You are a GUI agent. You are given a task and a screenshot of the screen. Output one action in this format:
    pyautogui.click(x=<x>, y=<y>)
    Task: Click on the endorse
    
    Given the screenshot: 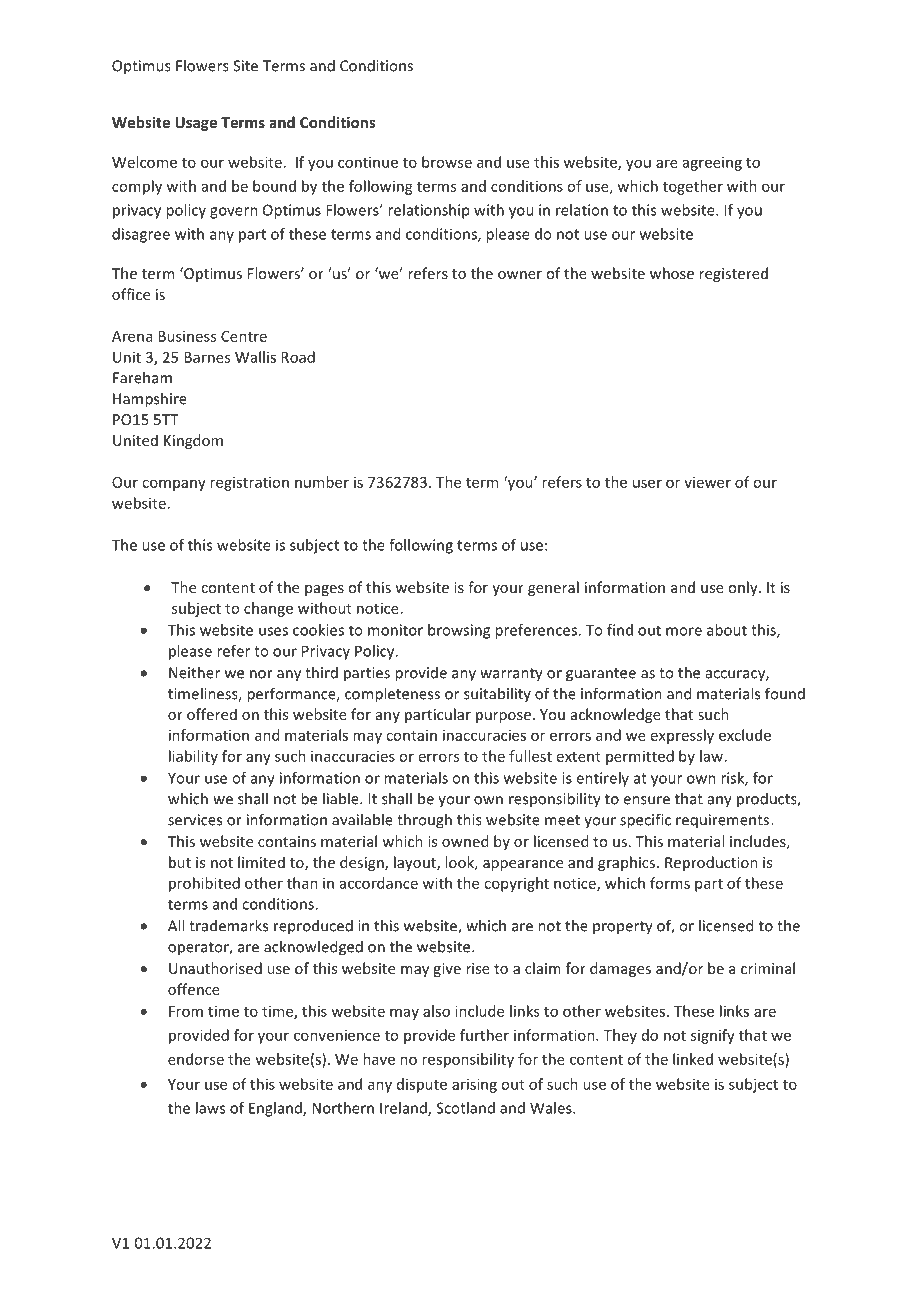 What is the action you would take?
    pyautogui.click(x=196, y=1059)
